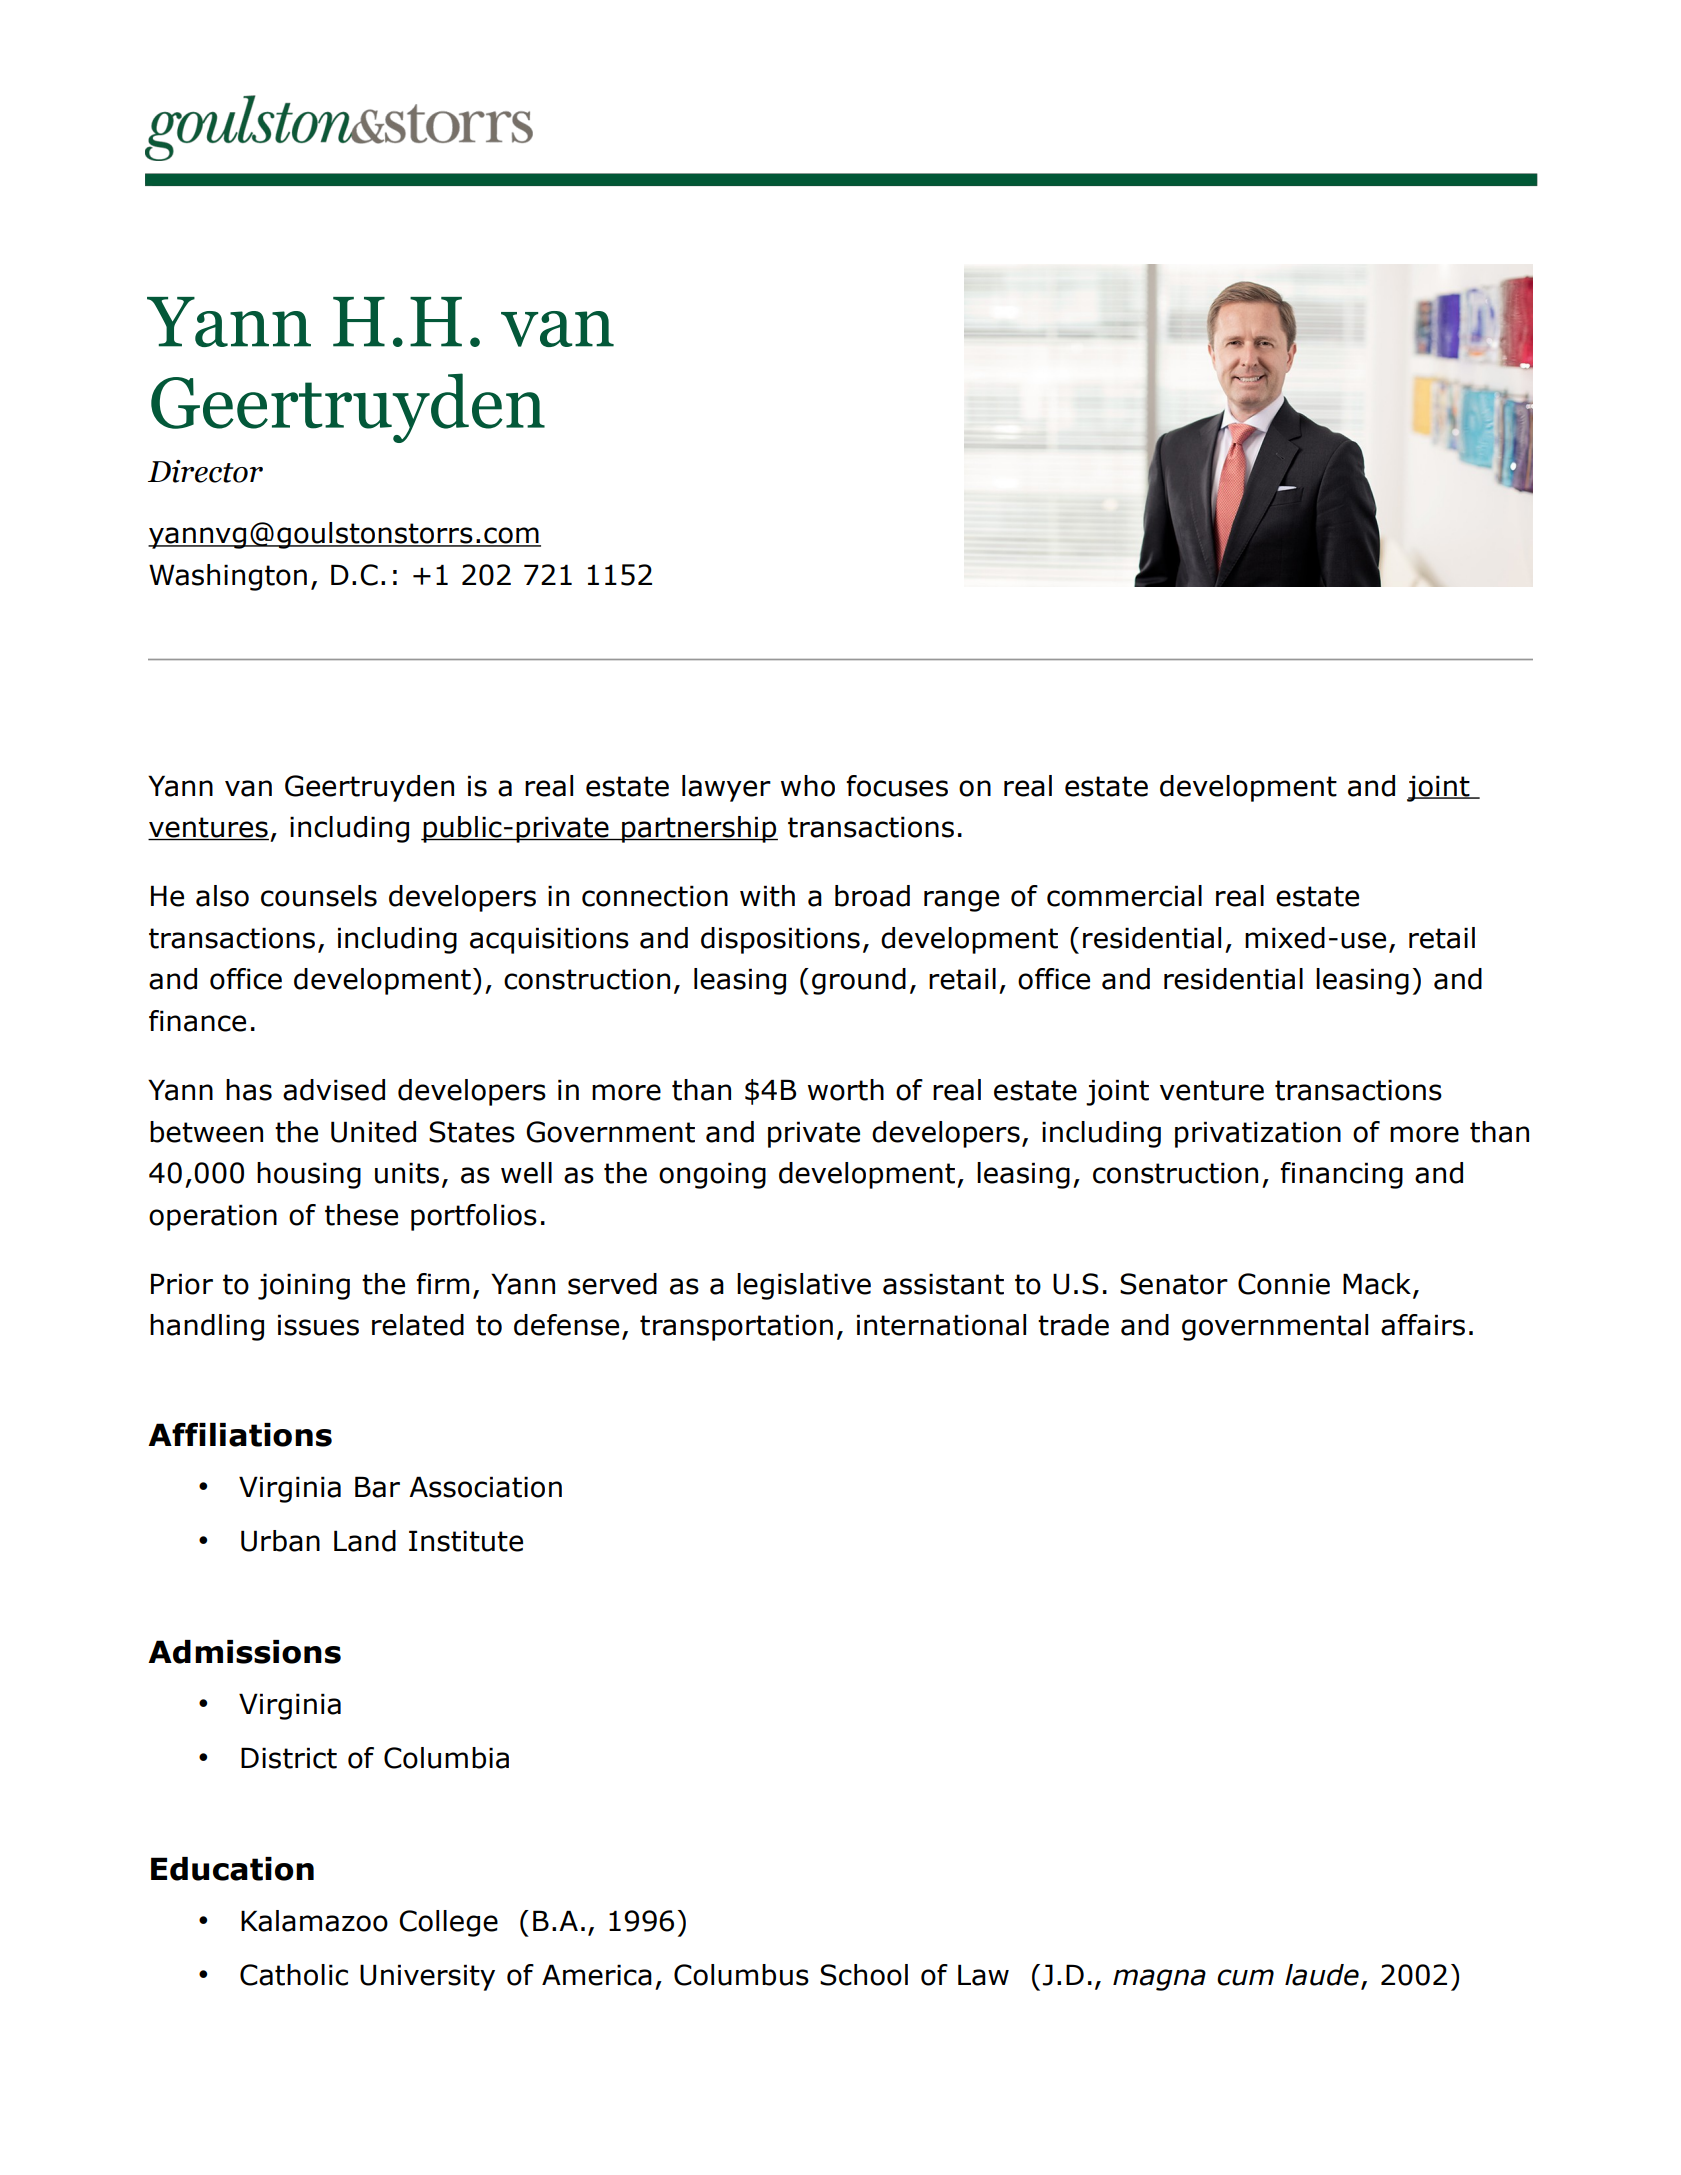 This screenshot has width=1681, height=2175. What do you see at coordinates (736, 1327) in the screenshot?
I see `transportation` at bounding box center [736, 1327].
